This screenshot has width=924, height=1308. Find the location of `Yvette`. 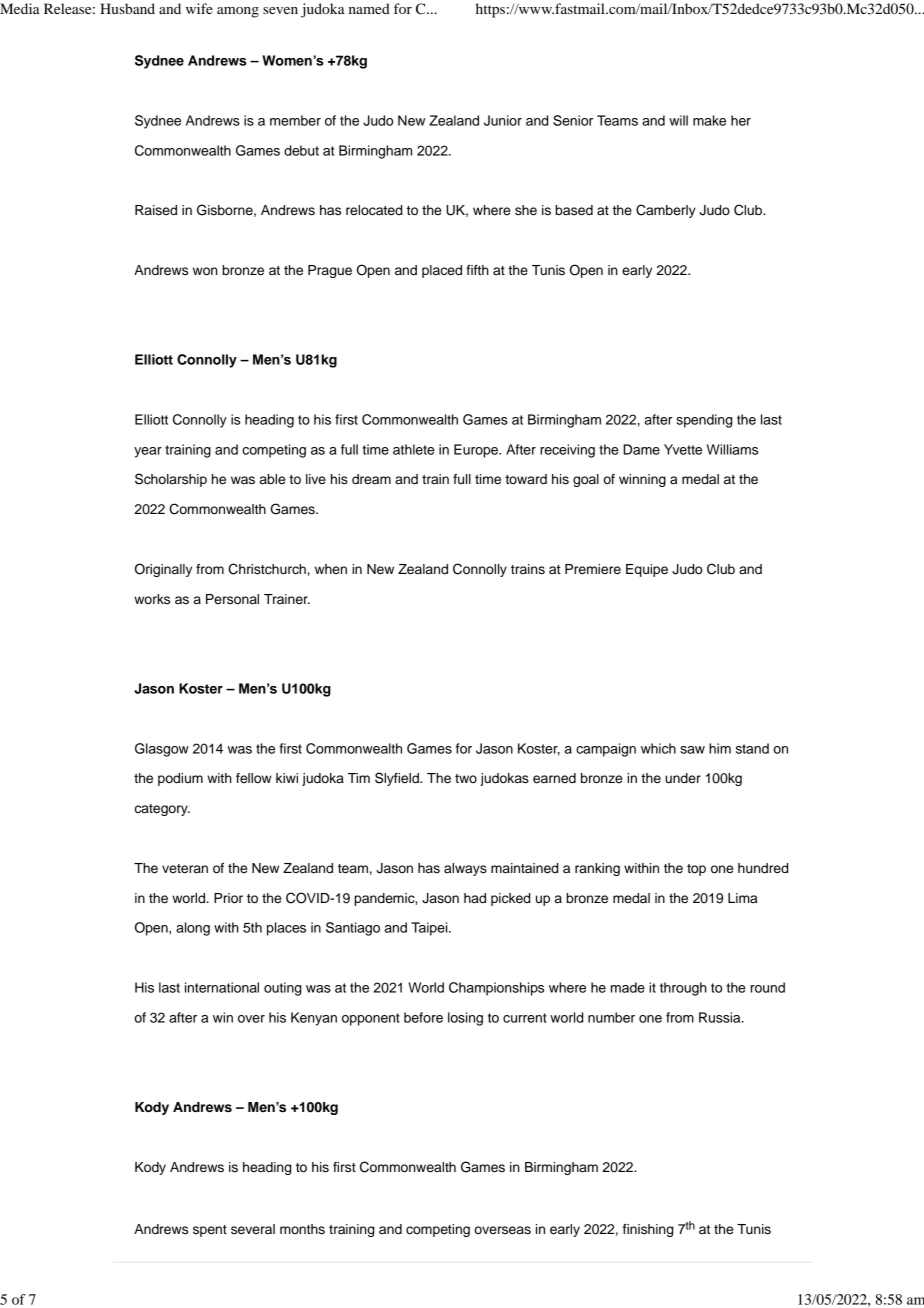

Yvette is located at coordinates (683, 449).
